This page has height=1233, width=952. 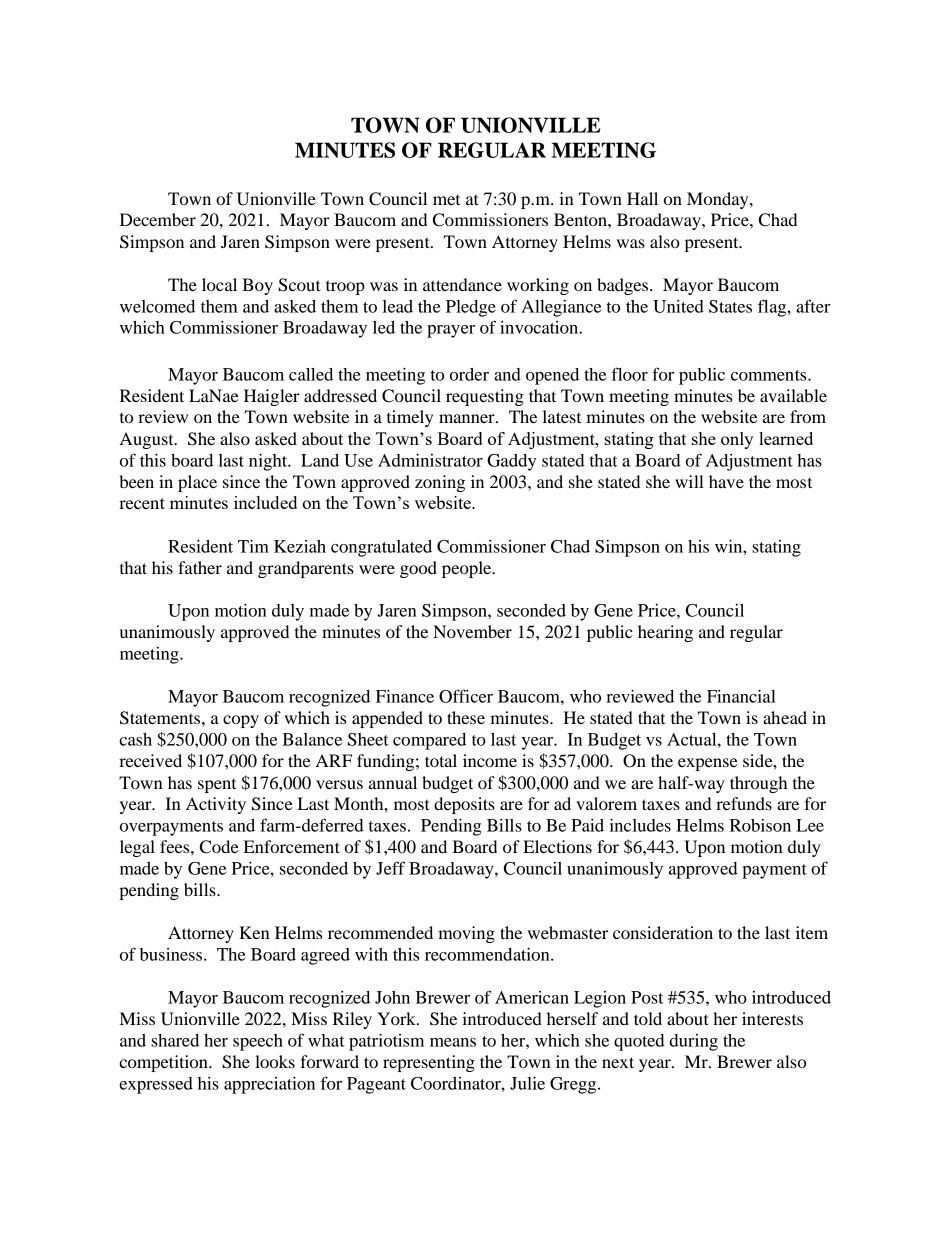 What do you see at coordinates (311, 374) in the page?
I see `called` at bounding box center [311, 374].
